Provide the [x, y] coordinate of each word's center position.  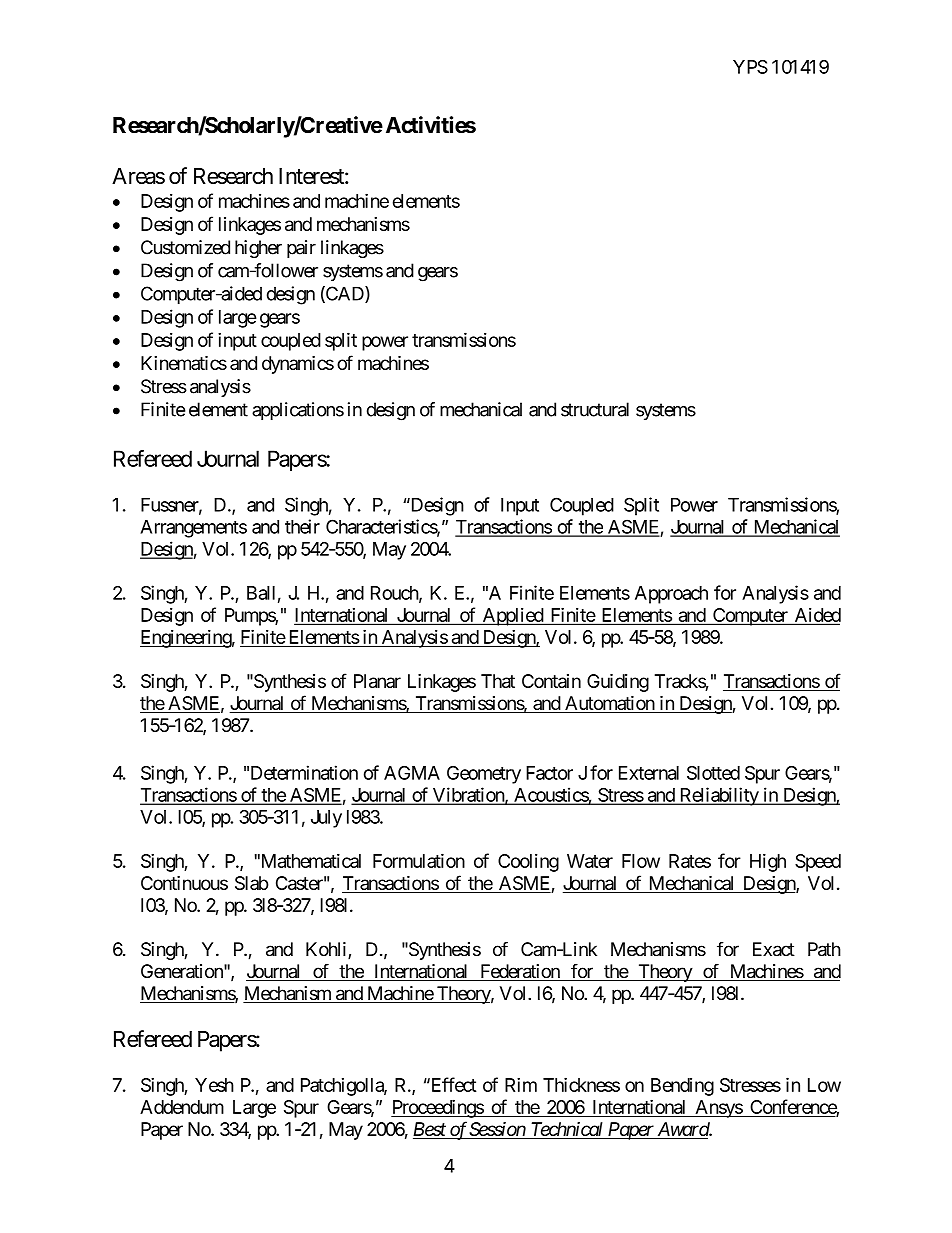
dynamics [298, 365]
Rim [521, 1084]
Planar [377, 681]
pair [301, 249]
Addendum [182, 1107]
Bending [682, 1087]
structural [595, 409]
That [498, 681]
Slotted [713, 773]
